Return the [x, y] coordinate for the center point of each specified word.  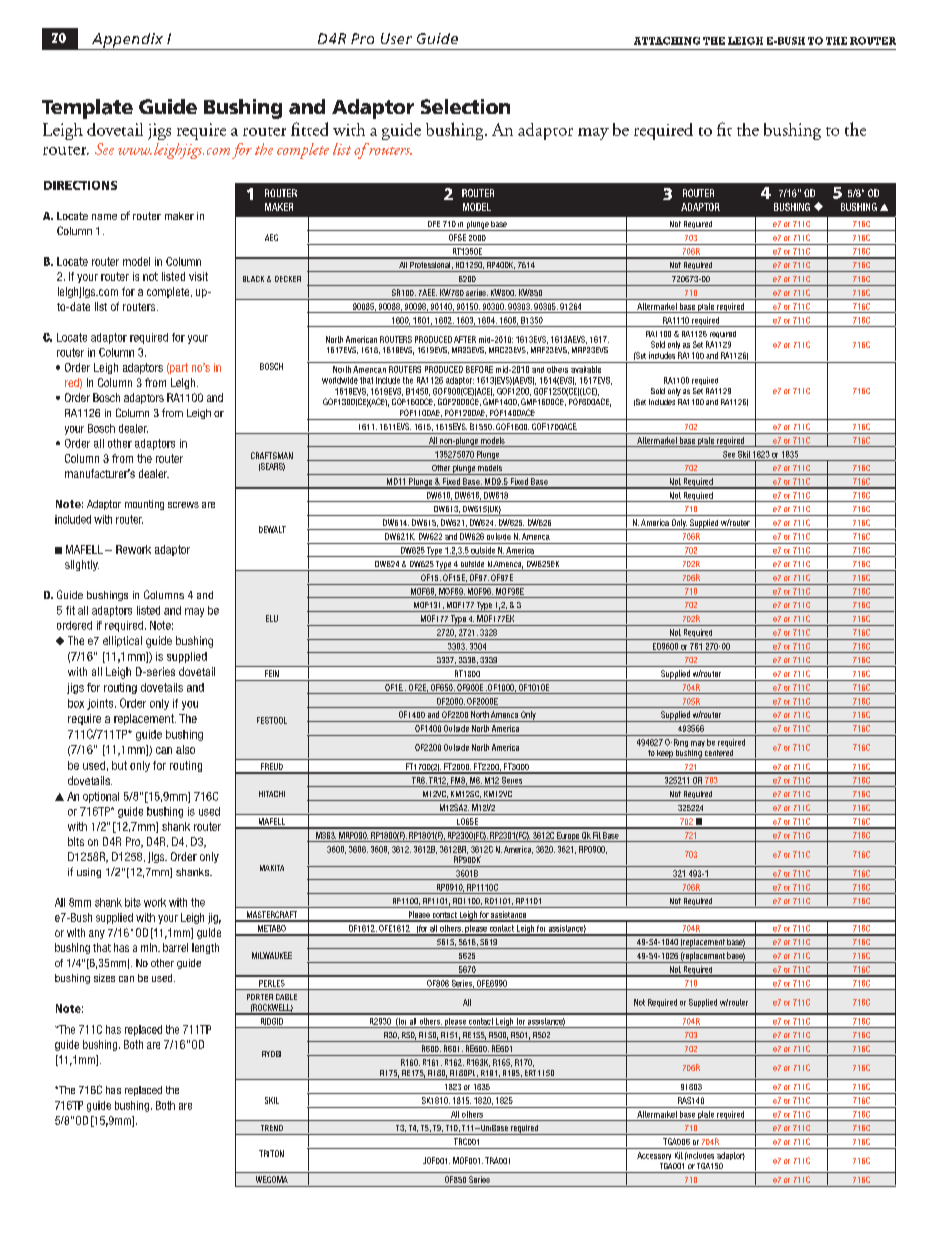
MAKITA [272, 868]
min [150, 947]
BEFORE [479, 369]
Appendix [127, 41]
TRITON [271, 1153]
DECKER [288, 279]
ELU [272, 618]
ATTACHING [667, 41]
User [396, 38]
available [586, 369]
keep [665, 755]
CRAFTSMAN [272, 455]
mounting [144, 505]
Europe [568, 837]
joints [101, 704]
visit [198, 276]
